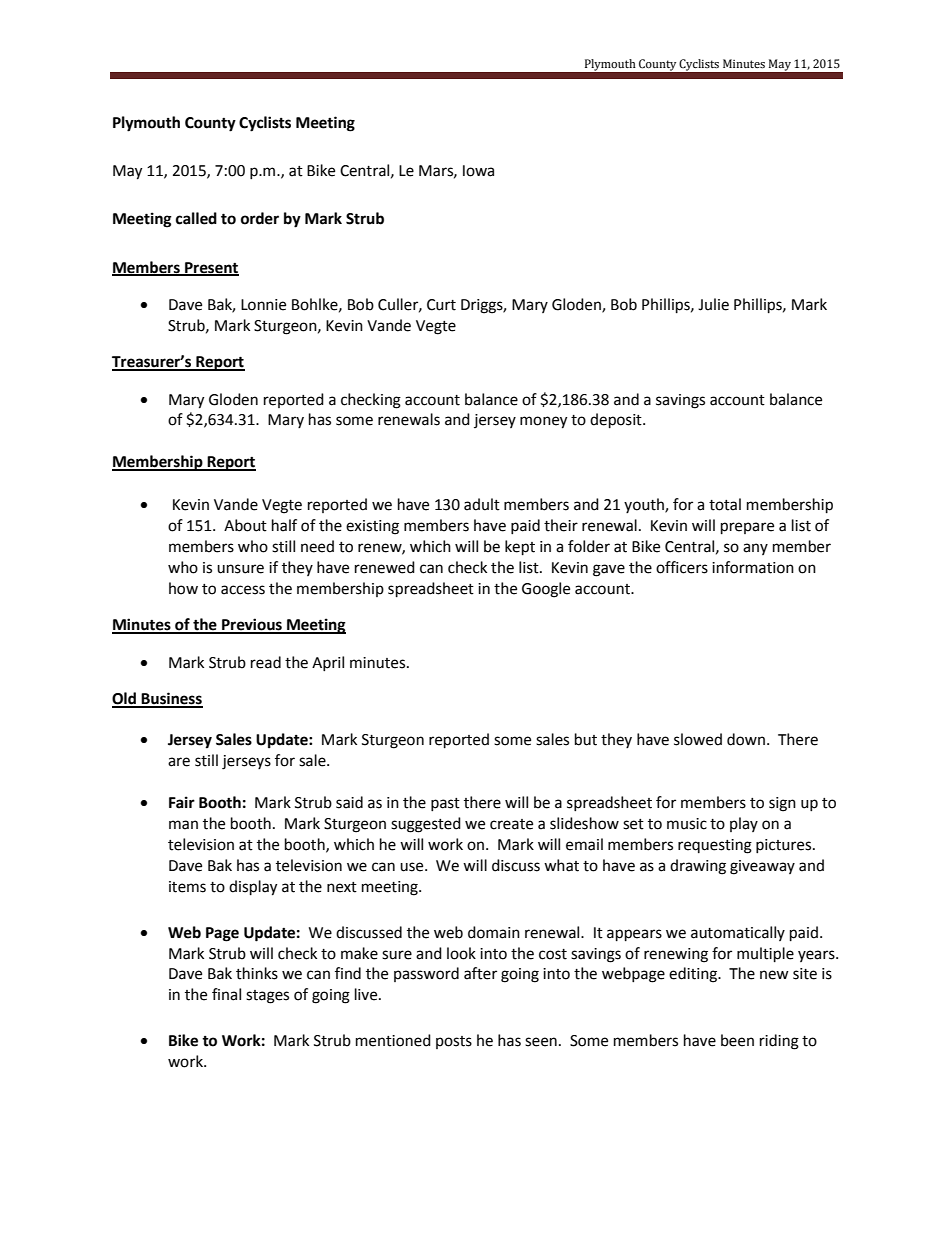  Describe the element at coordinates (753, 567) in the screenshot. I see `information` at that location.
